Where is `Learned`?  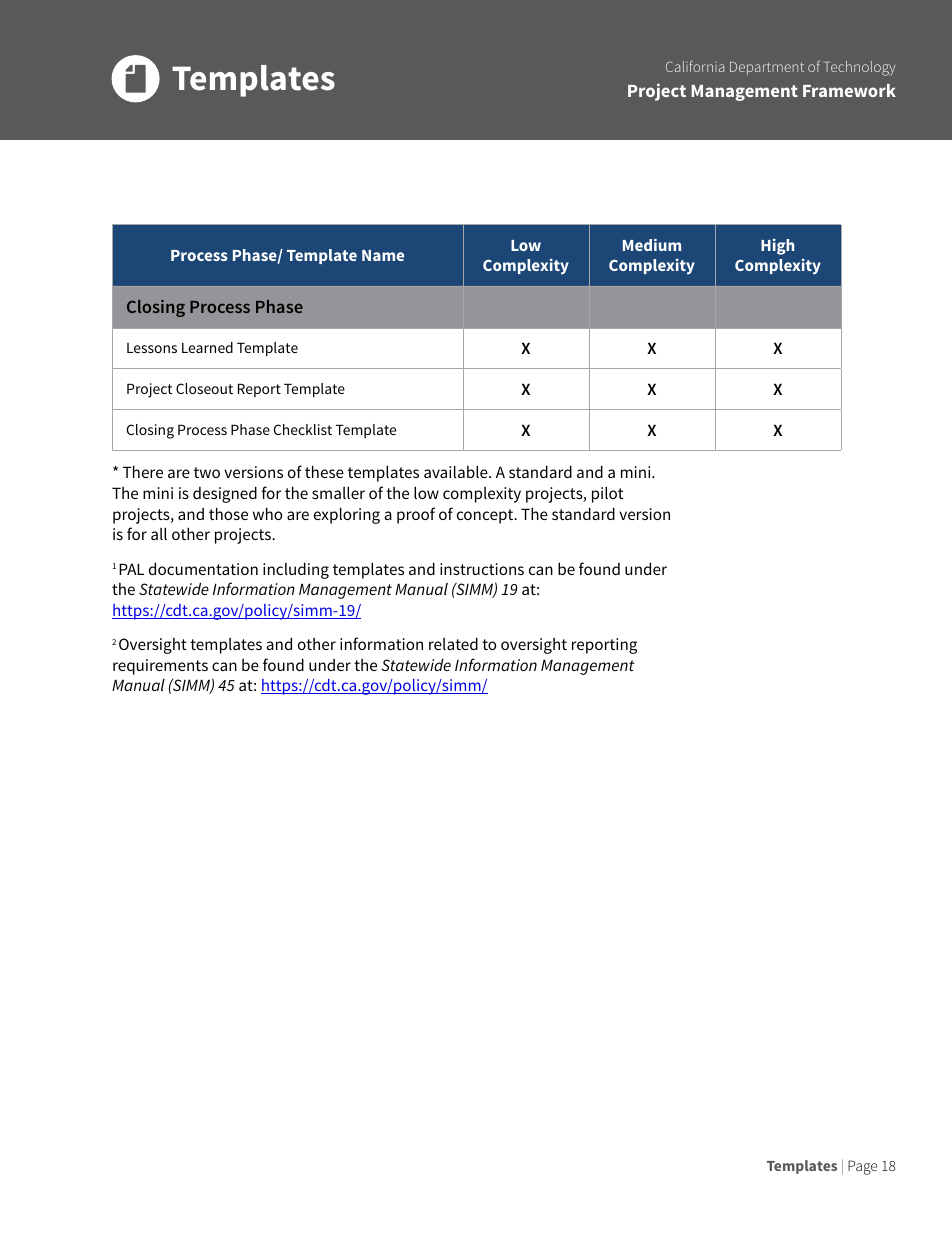
Learned is located at coordinates (207, 347).
